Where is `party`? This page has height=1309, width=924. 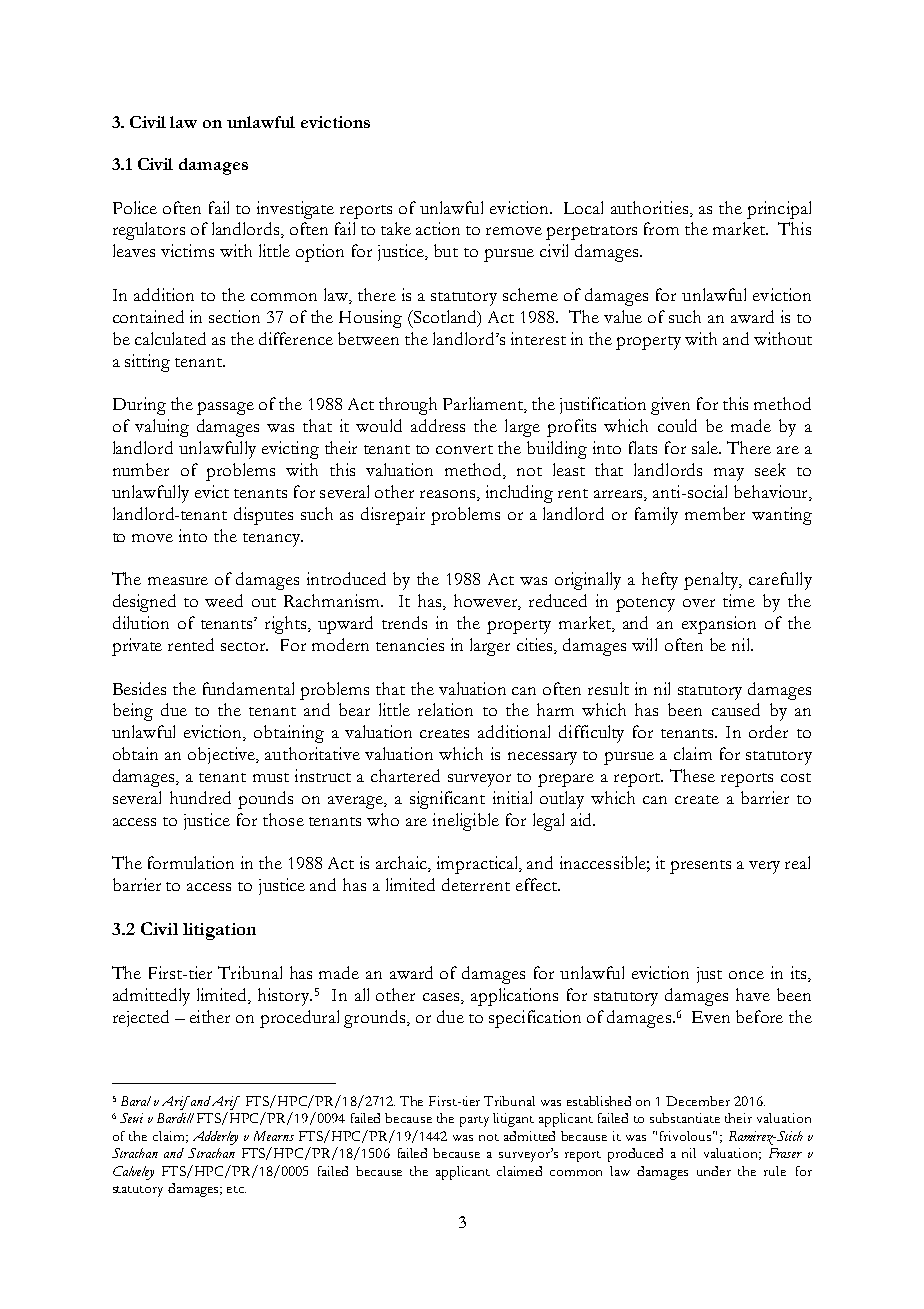 party is located at coordinates (474, 1121).
